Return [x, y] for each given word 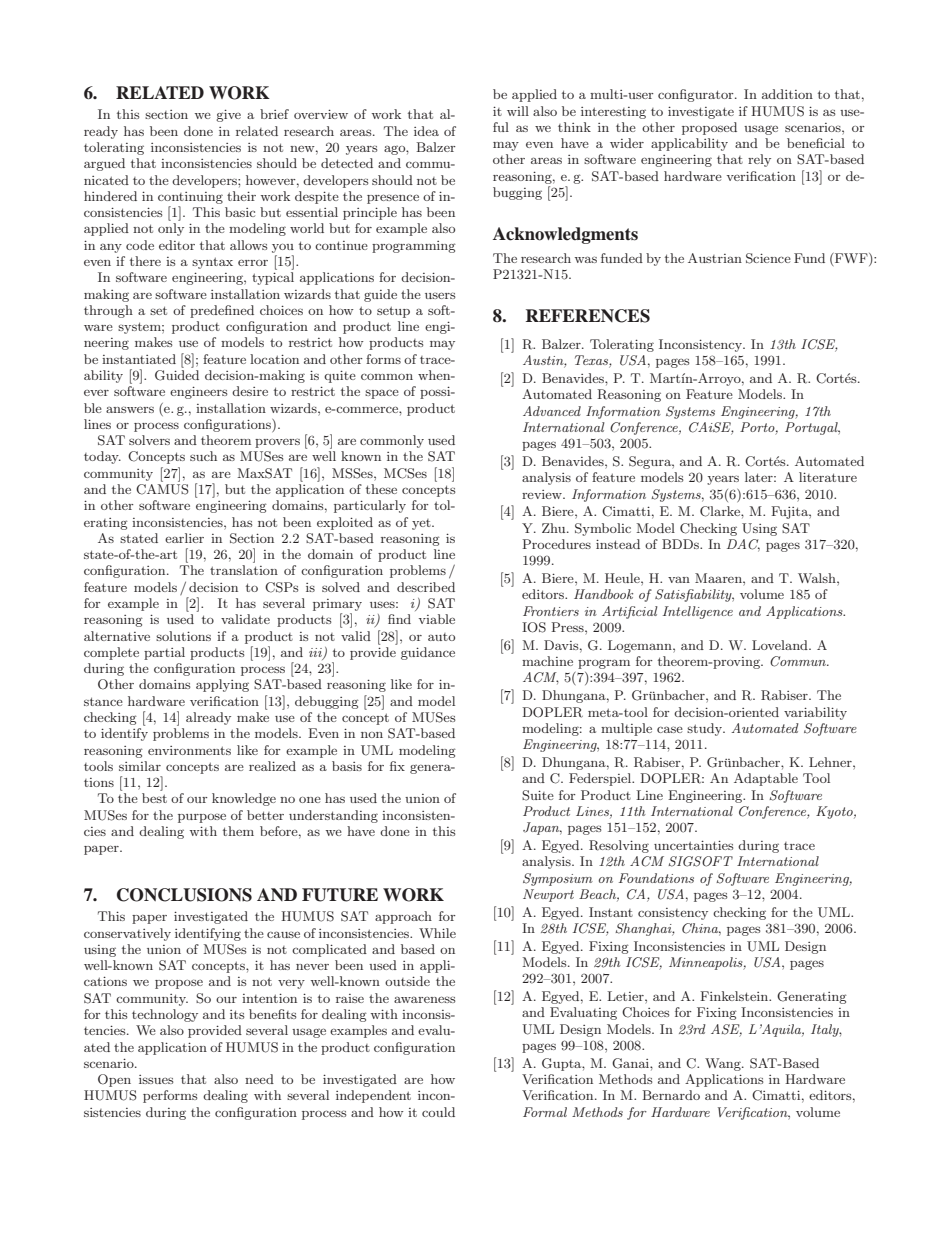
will [518, 111]
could [438, 1112]
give [228, 115]
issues [156, 1079]
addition [787, 94]
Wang [724, 1064]
